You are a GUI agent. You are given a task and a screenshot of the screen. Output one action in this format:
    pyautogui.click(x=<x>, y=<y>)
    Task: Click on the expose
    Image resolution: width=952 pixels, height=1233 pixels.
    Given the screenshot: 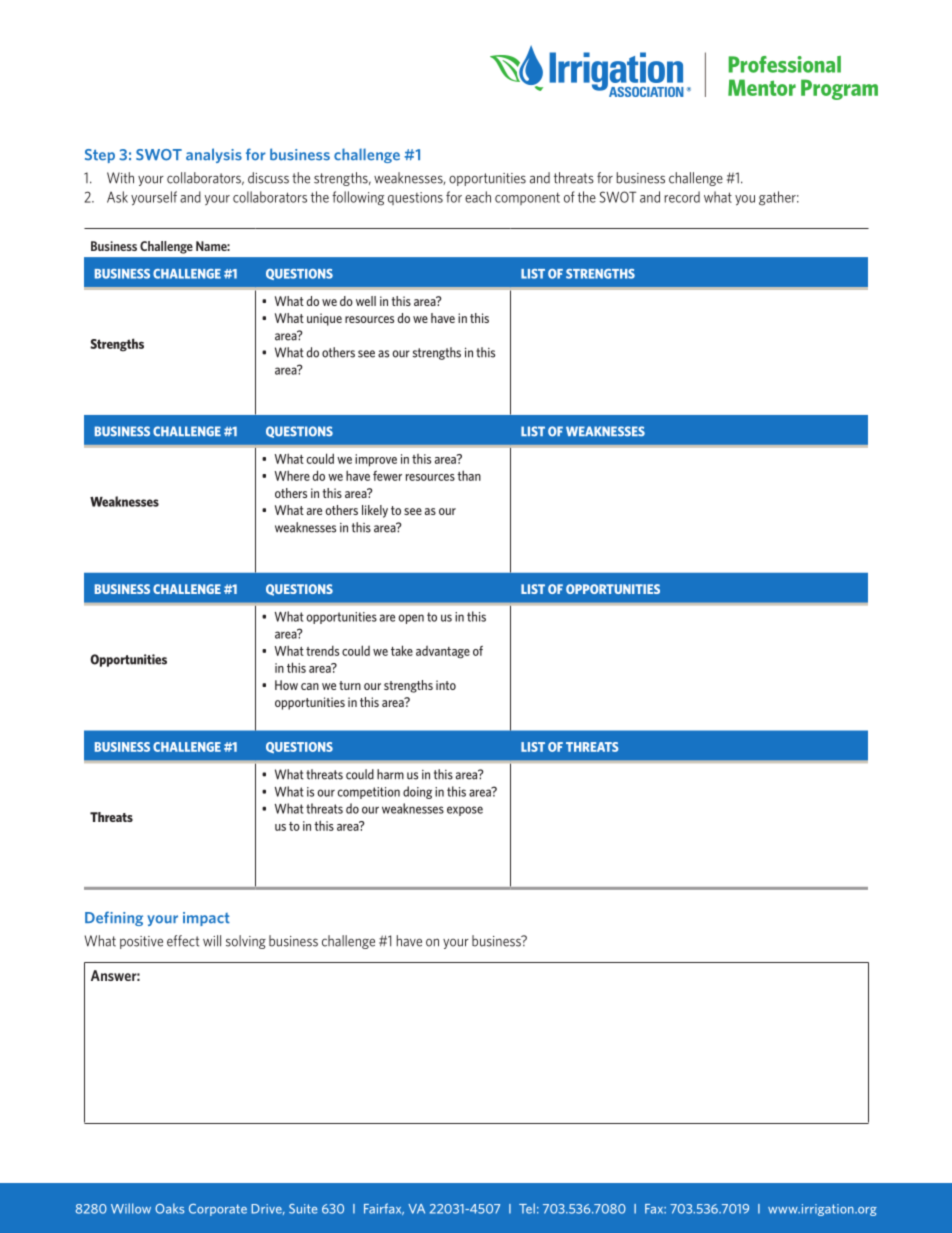 What is the action you would take?
    pyautogui.click(x=465, y=811)
